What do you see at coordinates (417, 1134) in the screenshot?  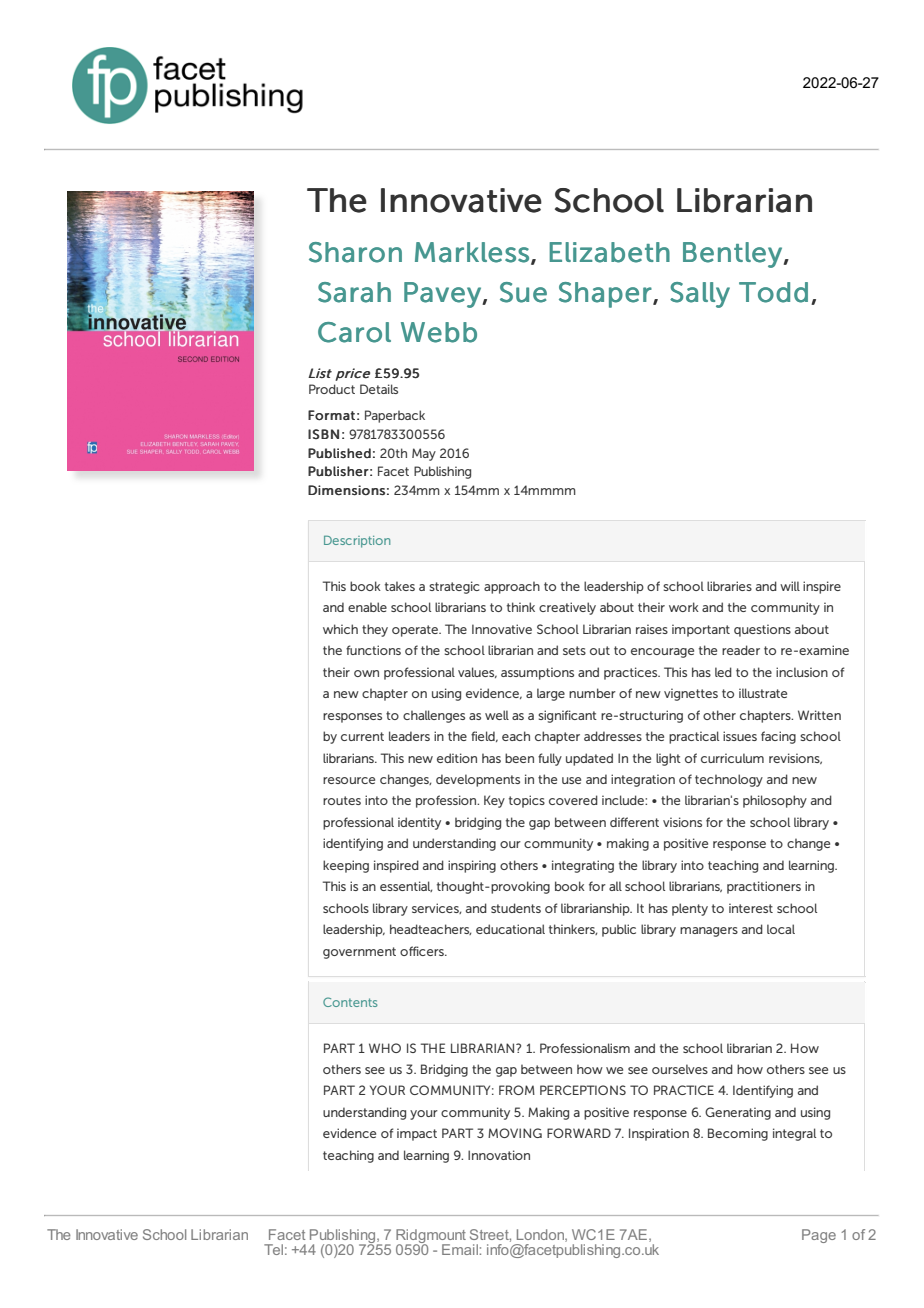 I see `impact` at bounding box center [417, 1134].
